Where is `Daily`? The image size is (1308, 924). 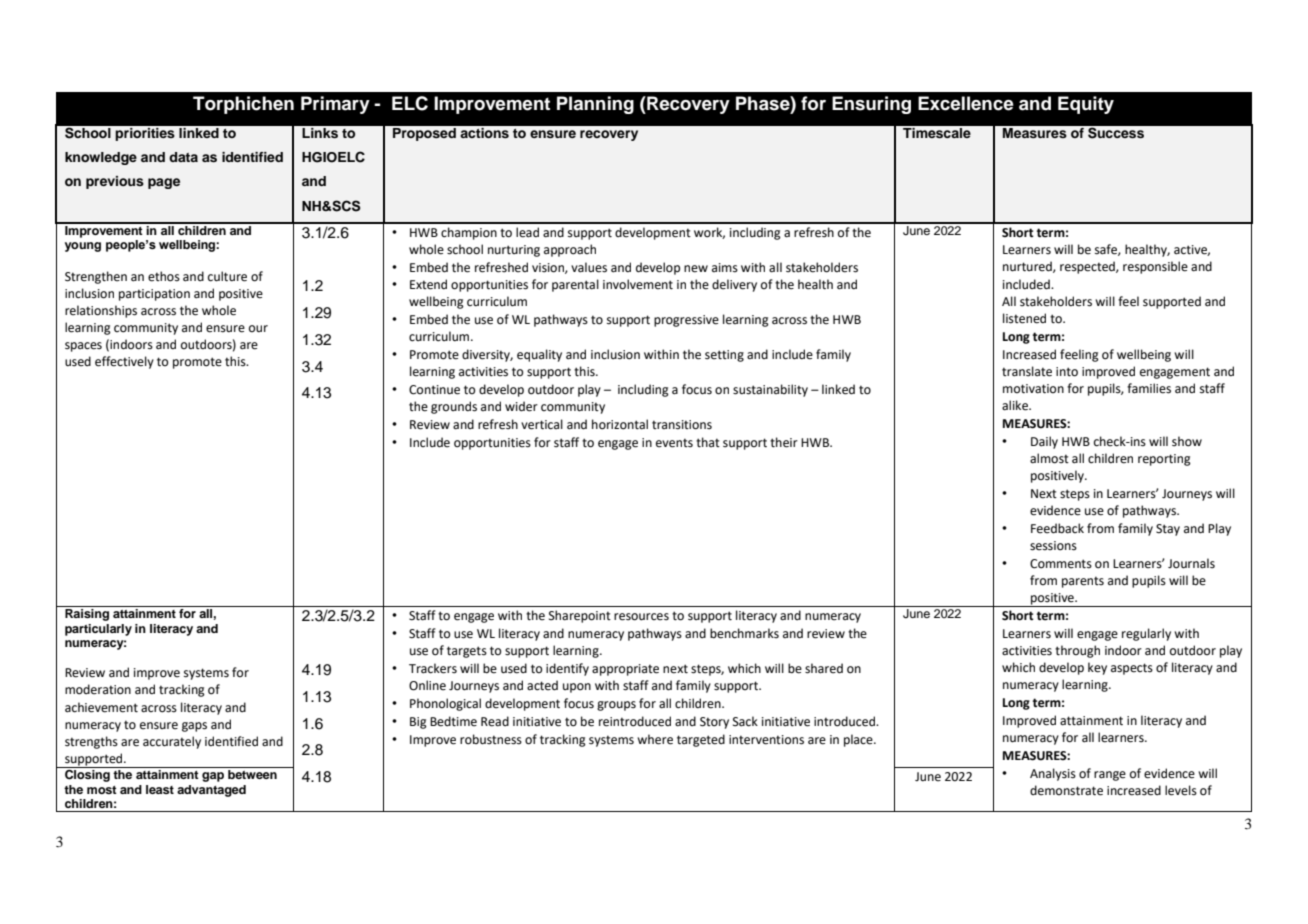
Daily is located at coordinates (1044, 442).
